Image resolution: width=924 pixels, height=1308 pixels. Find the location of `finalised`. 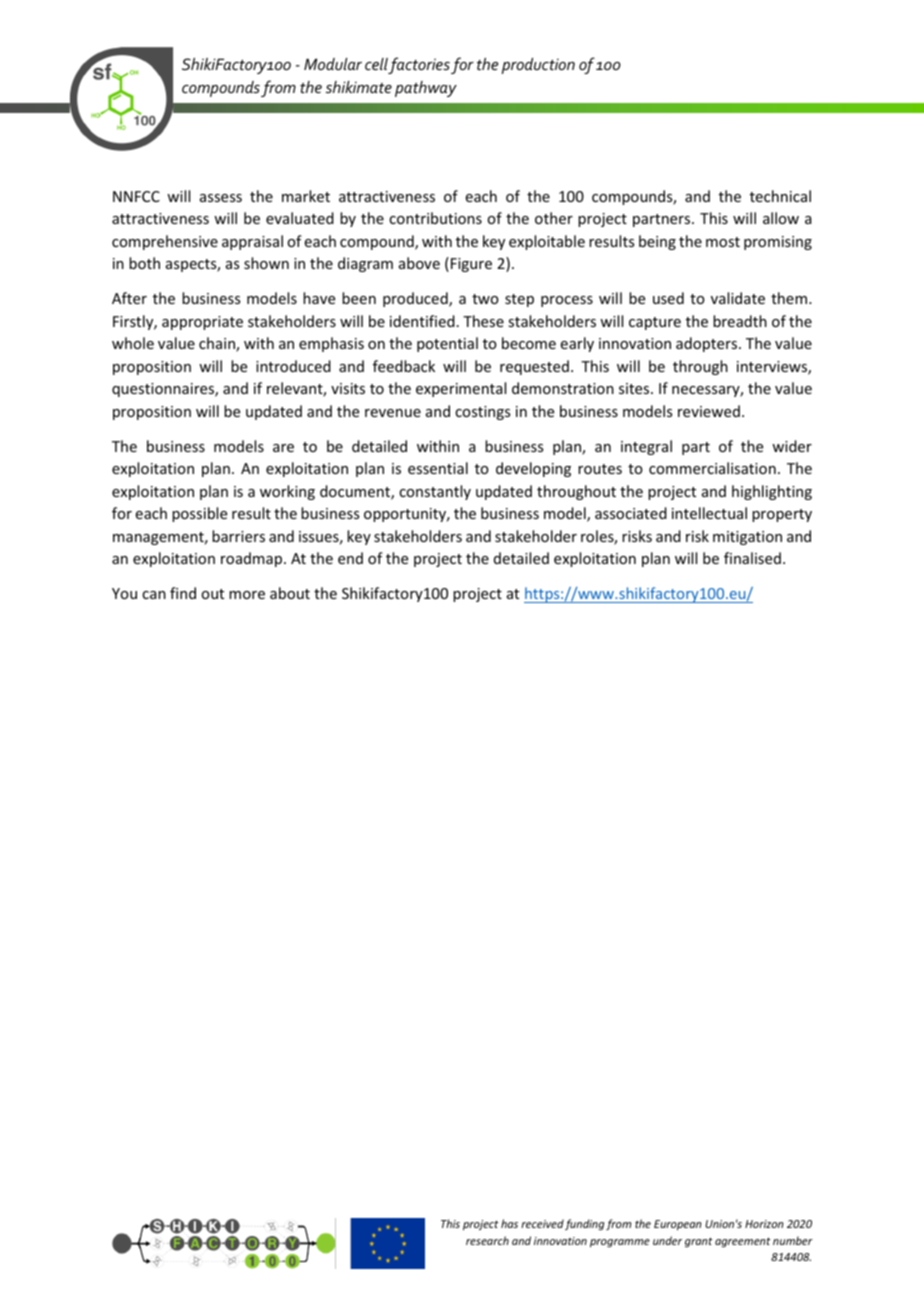

finalised is located at coordinates (752, 558).
